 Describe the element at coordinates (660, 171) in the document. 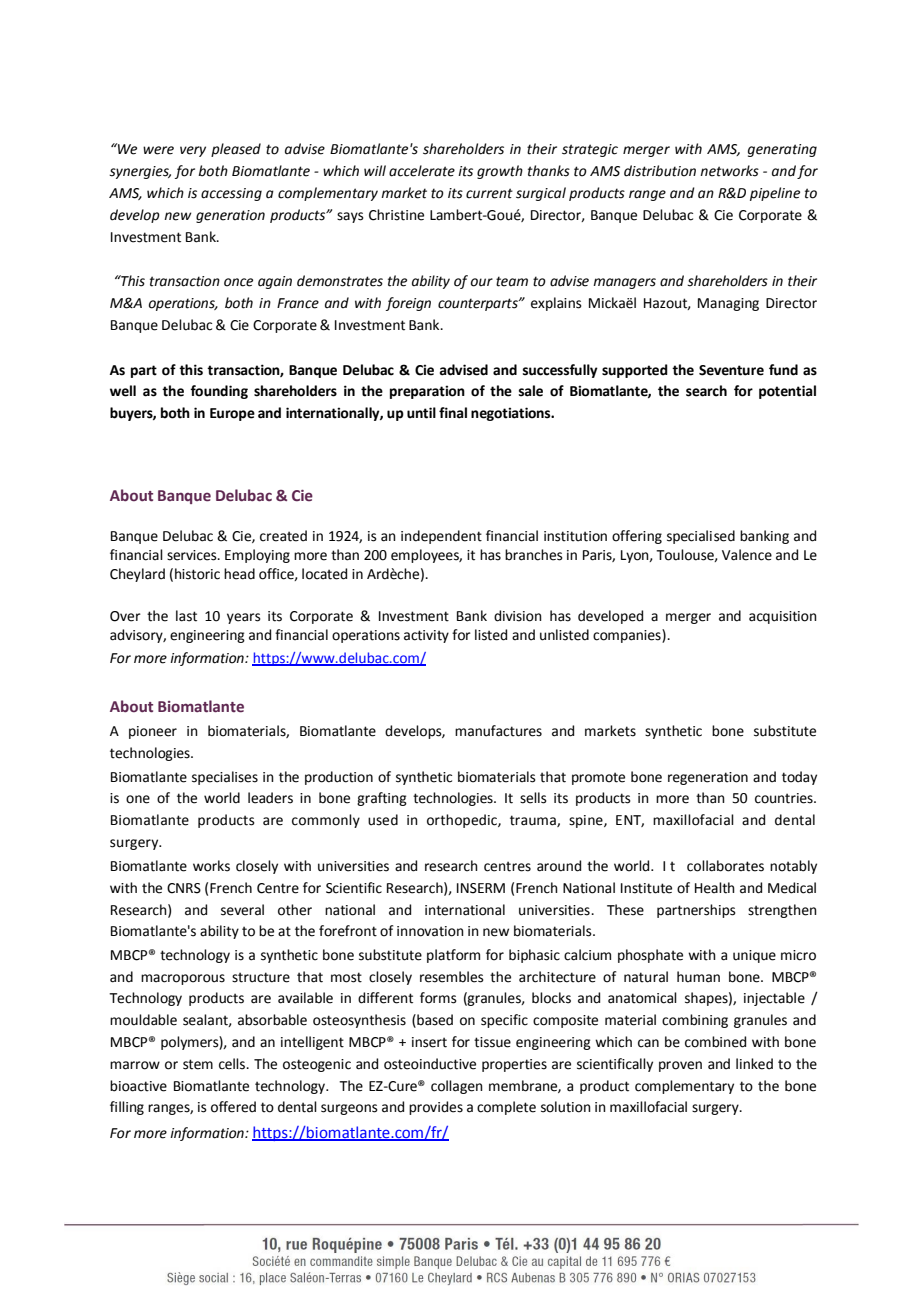

I see `distribution` at that location.
